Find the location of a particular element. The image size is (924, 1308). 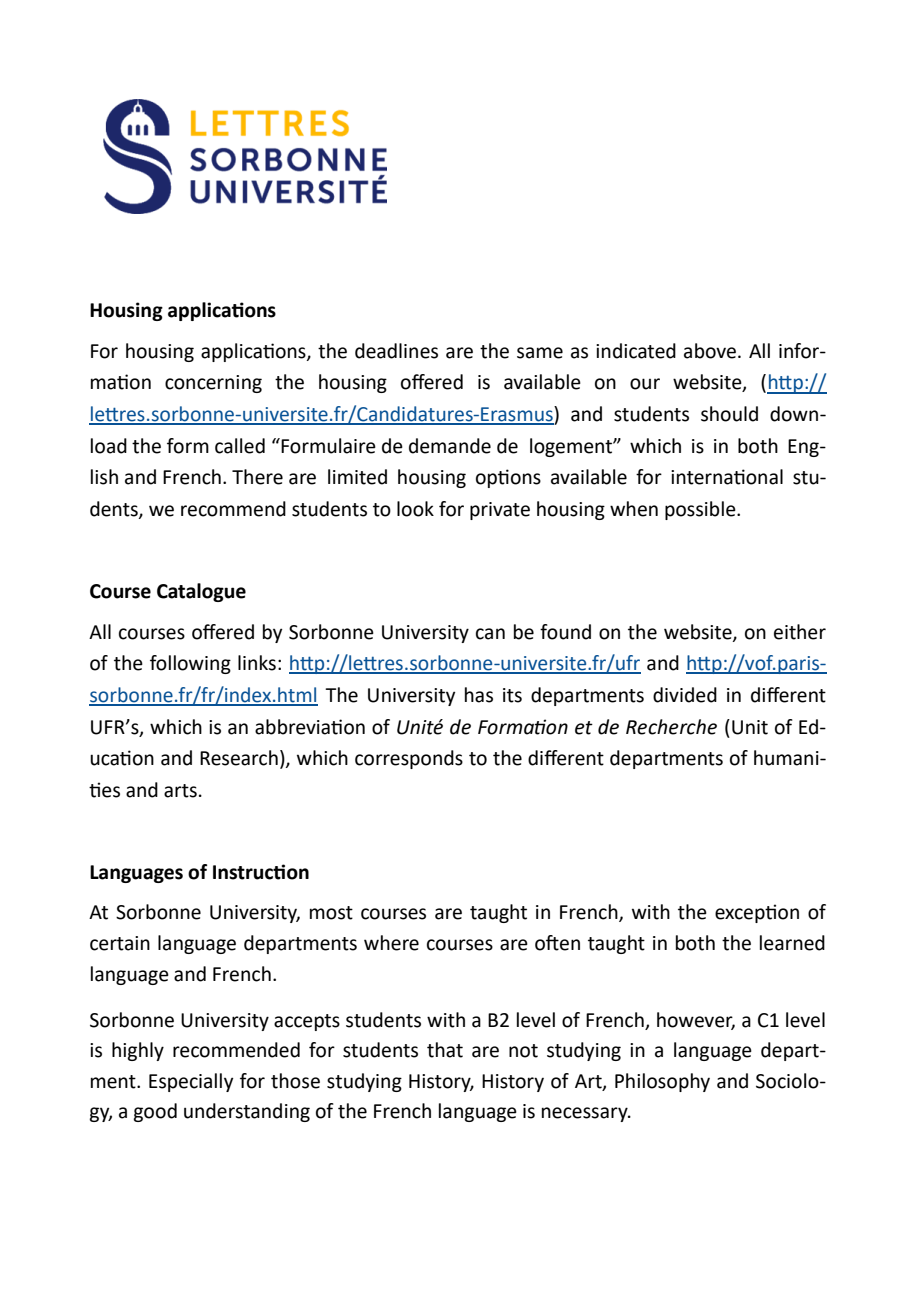

above is located at coordinates (710, 351).
